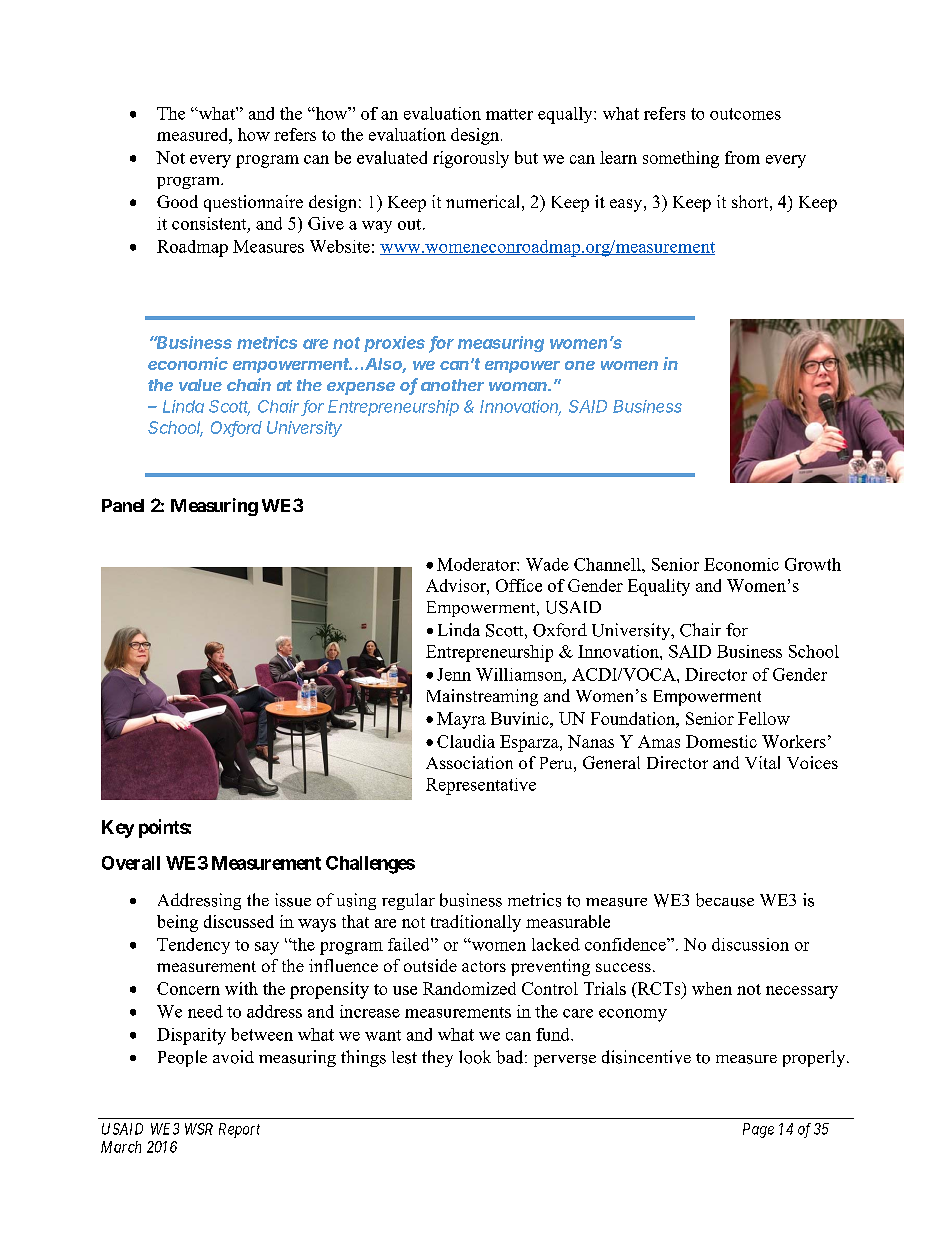 Image resolution: width=952 pixels, height=1233 pixels. Describe the element at coordinates (580, 365) in the document. I see `one` at that location.
